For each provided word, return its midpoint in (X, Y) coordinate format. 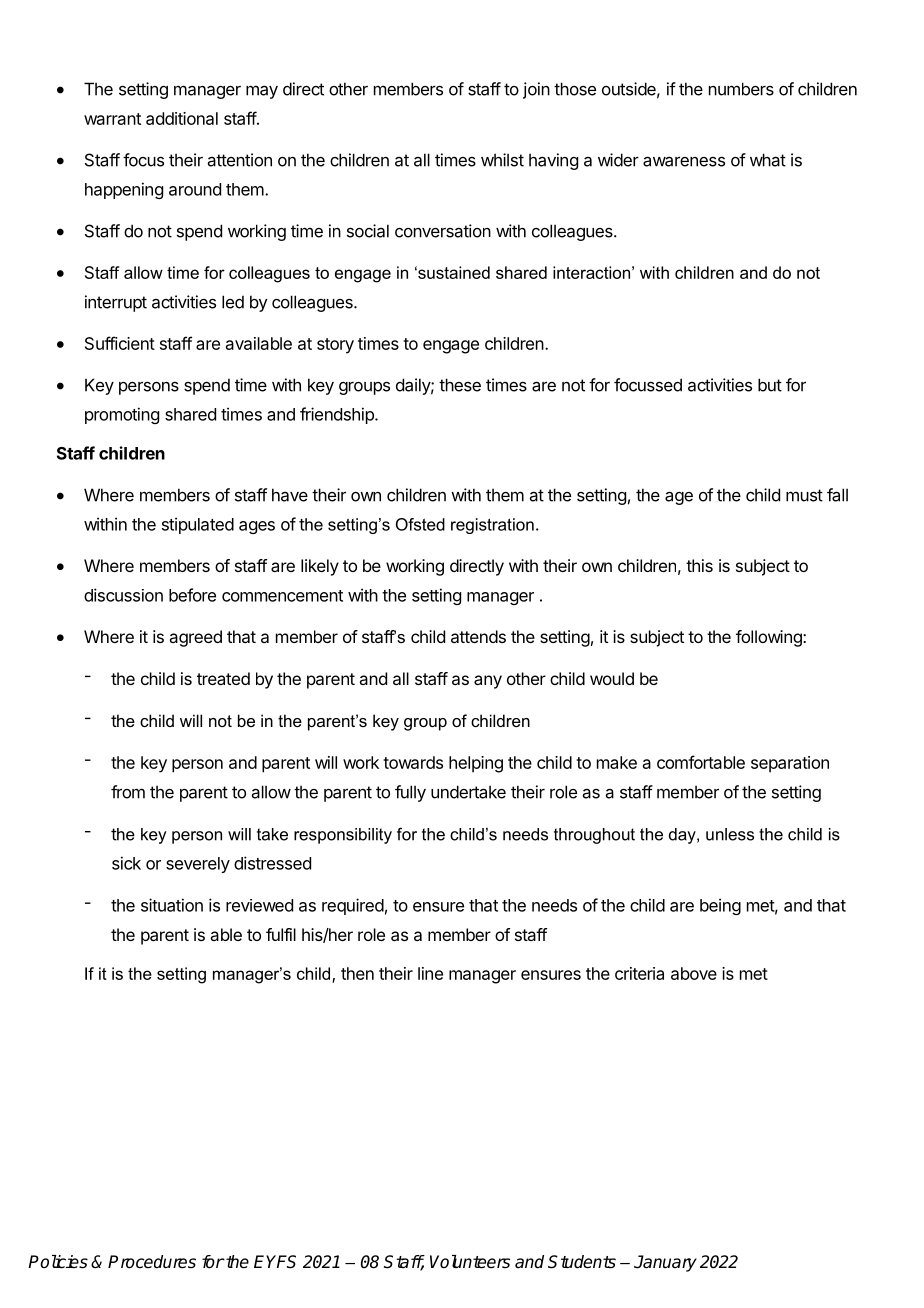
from (128, 792)
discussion (123, 595)
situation (172, 905)
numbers (741, 89)
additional (182, 118)
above (694, 973)
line (430, 973)
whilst (502, 160)
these (460, 385)
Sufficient (120, 343)
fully (410, 793)
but (770, 385)
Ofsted (420, 524)
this (699, 565)
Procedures (152, 1262)
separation (790, 764)
